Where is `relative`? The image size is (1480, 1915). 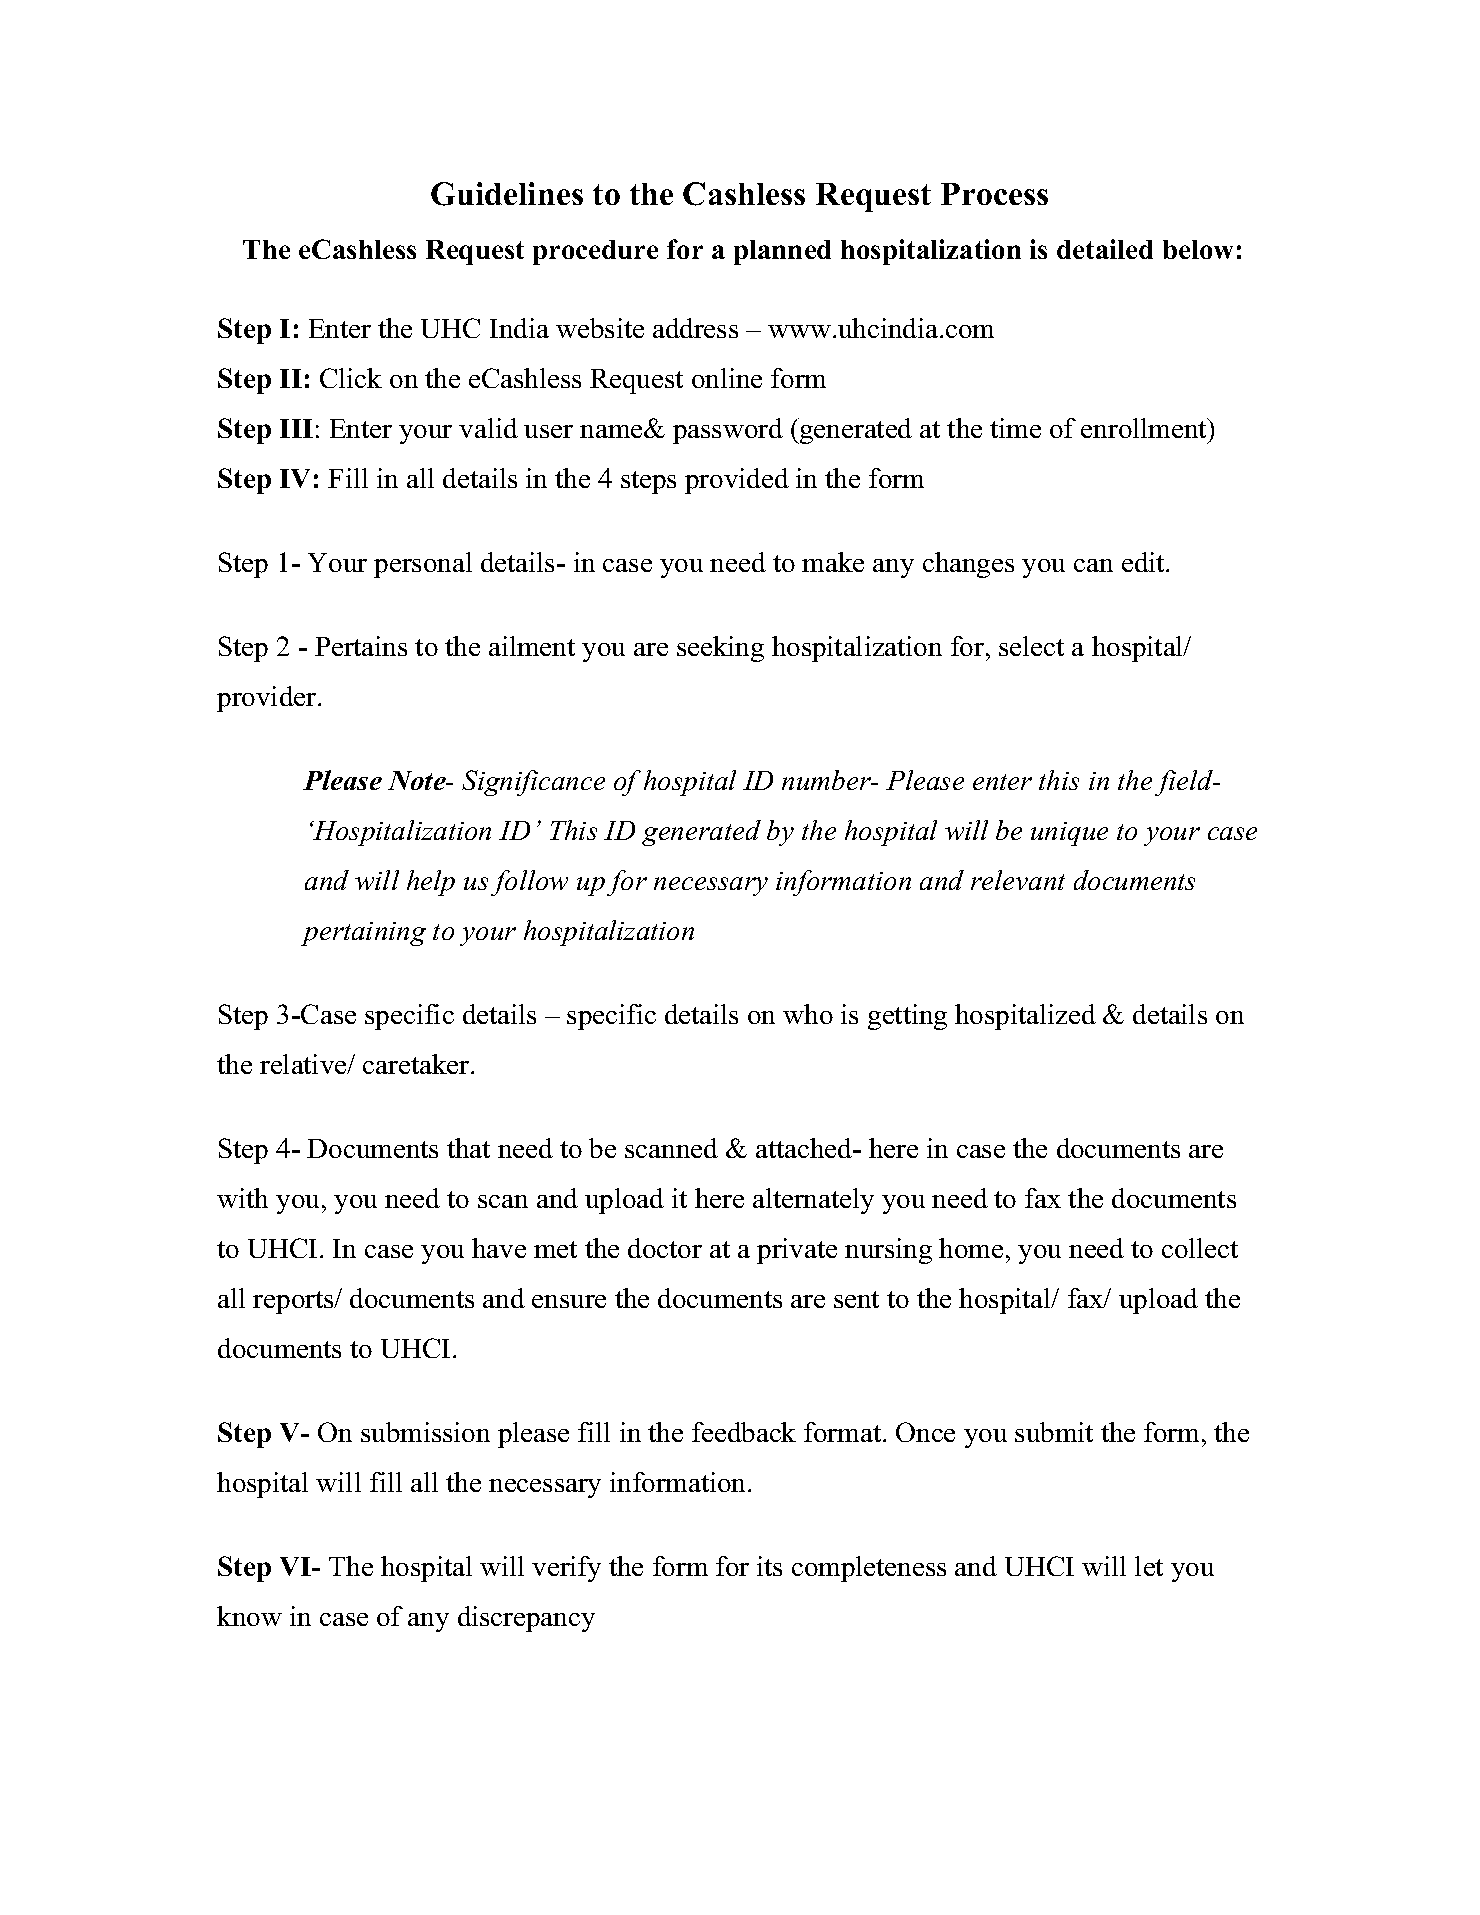 relative is located at coordinates (304, 1064).
